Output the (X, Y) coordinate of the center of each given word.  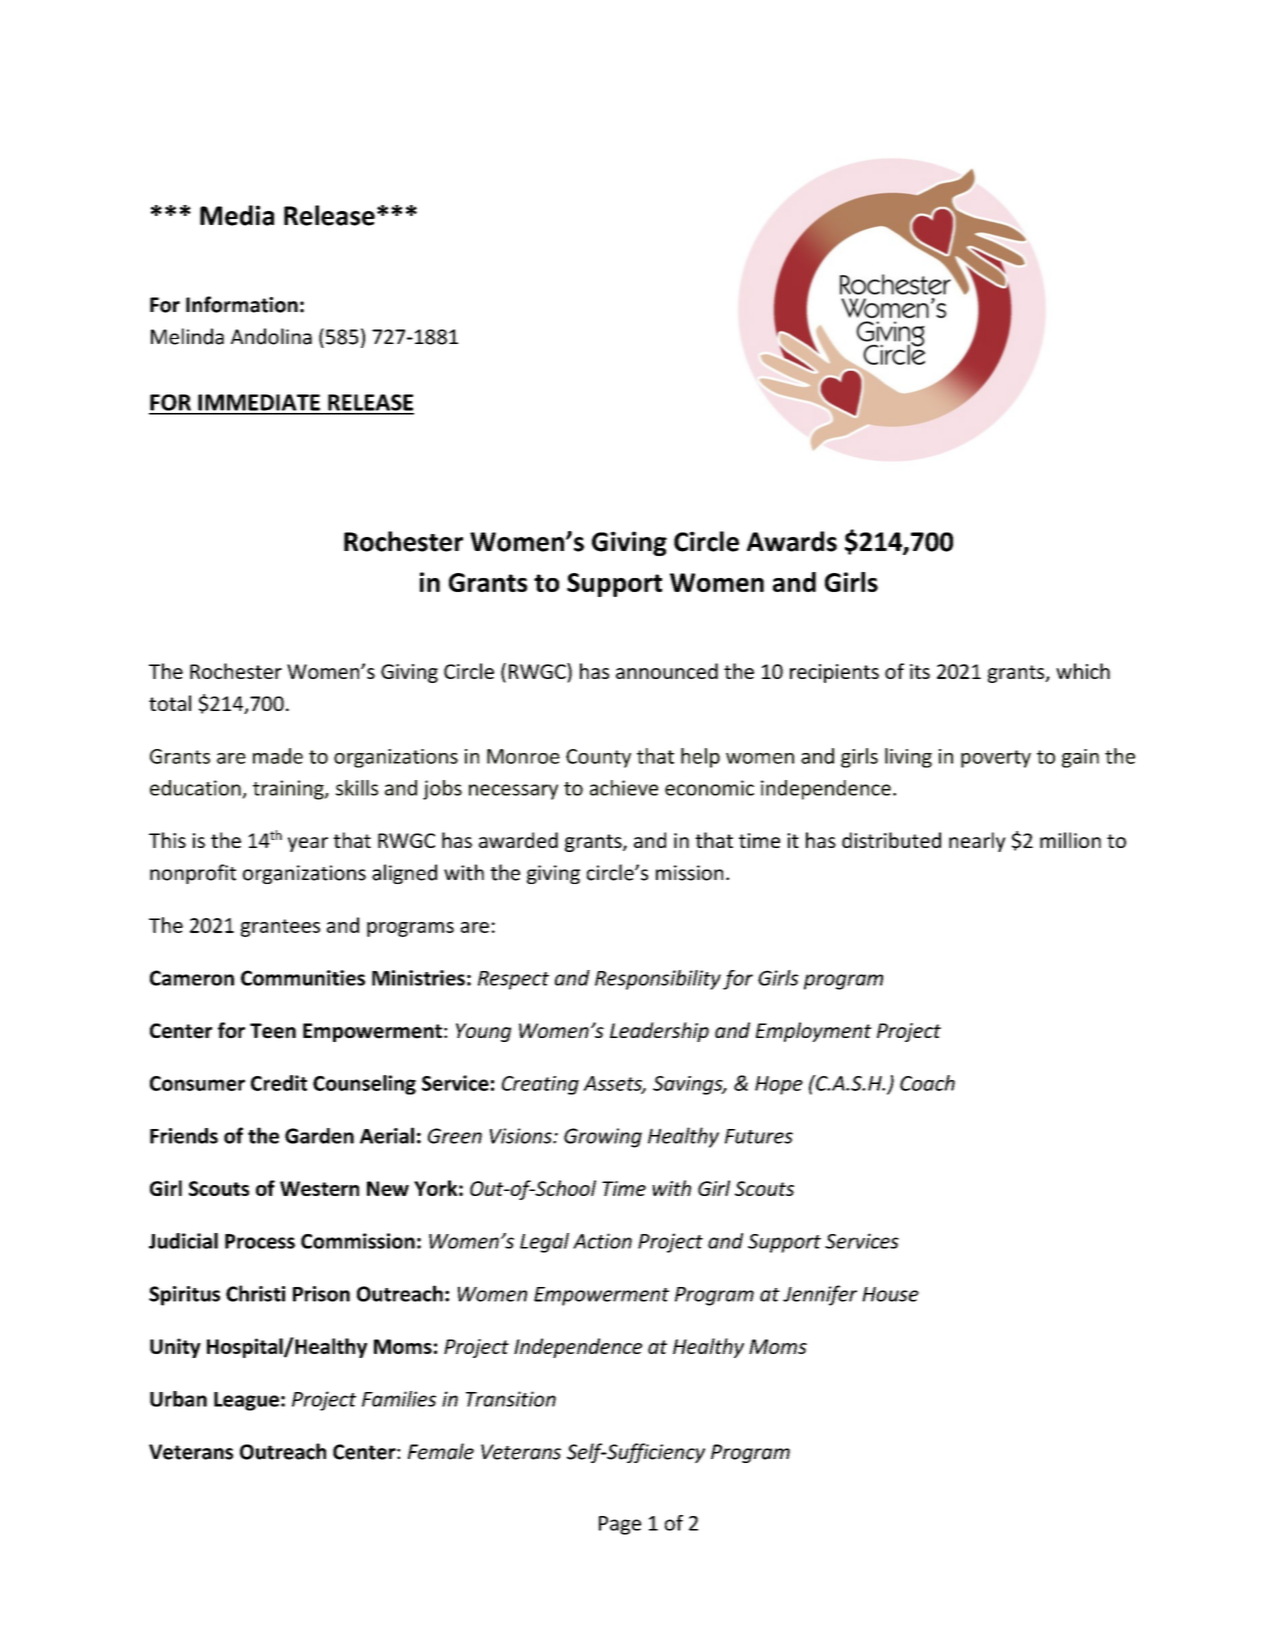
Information (242, 304)
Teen (273, 1031)
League (246, 1401)
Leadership (659, 1032)
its (920, 671)
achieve (624, 788)
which (1083, 671)
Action (602, 1241)
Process (260, 1241)
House (890, 1294)
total (170, 703)
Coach (927, 1083)
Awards (792, 541)
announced (667, 671)
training (289, 790)
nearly (977, 842)
